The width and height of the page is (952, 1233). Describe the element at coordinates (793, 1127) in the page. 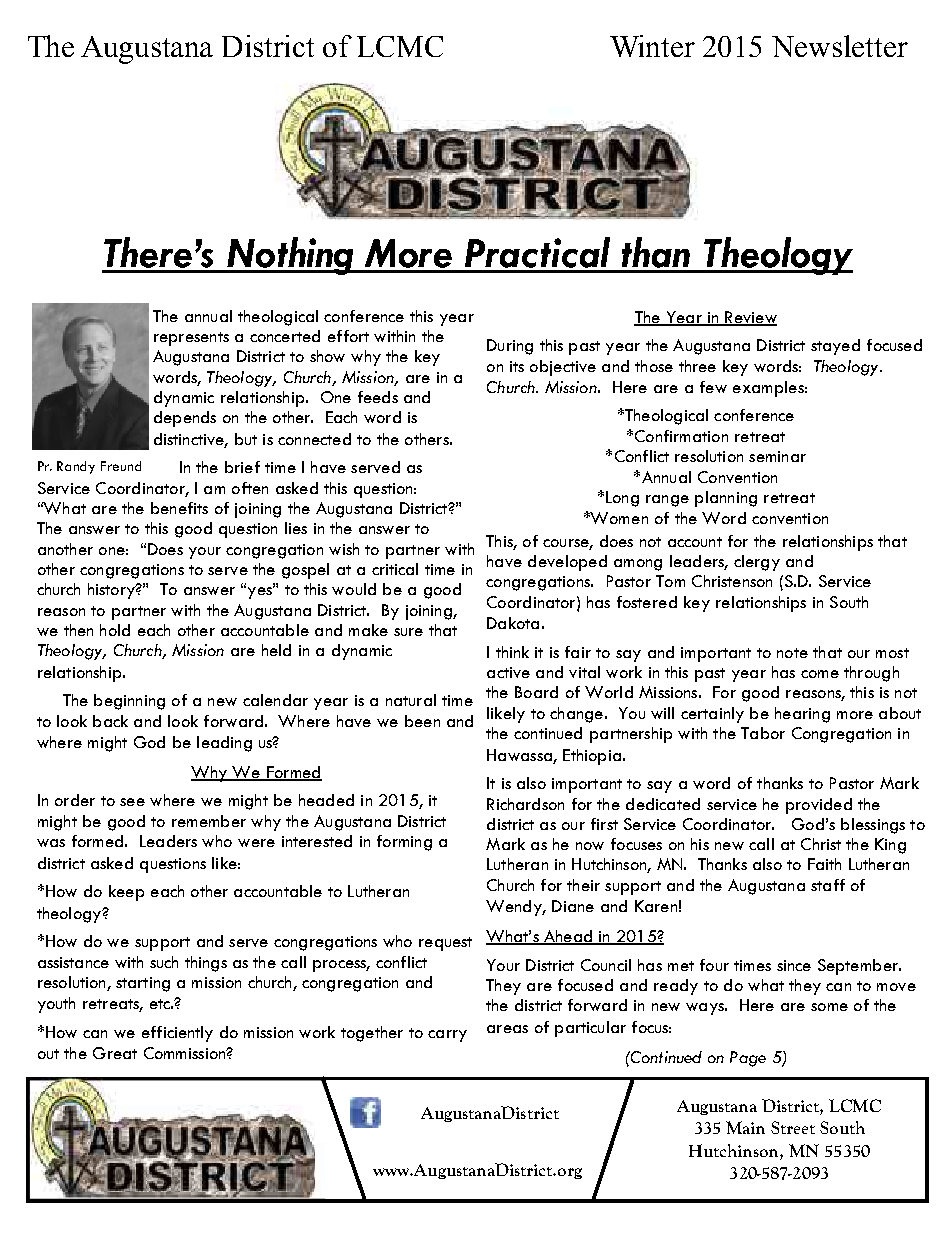

I see `Street` at that location.
